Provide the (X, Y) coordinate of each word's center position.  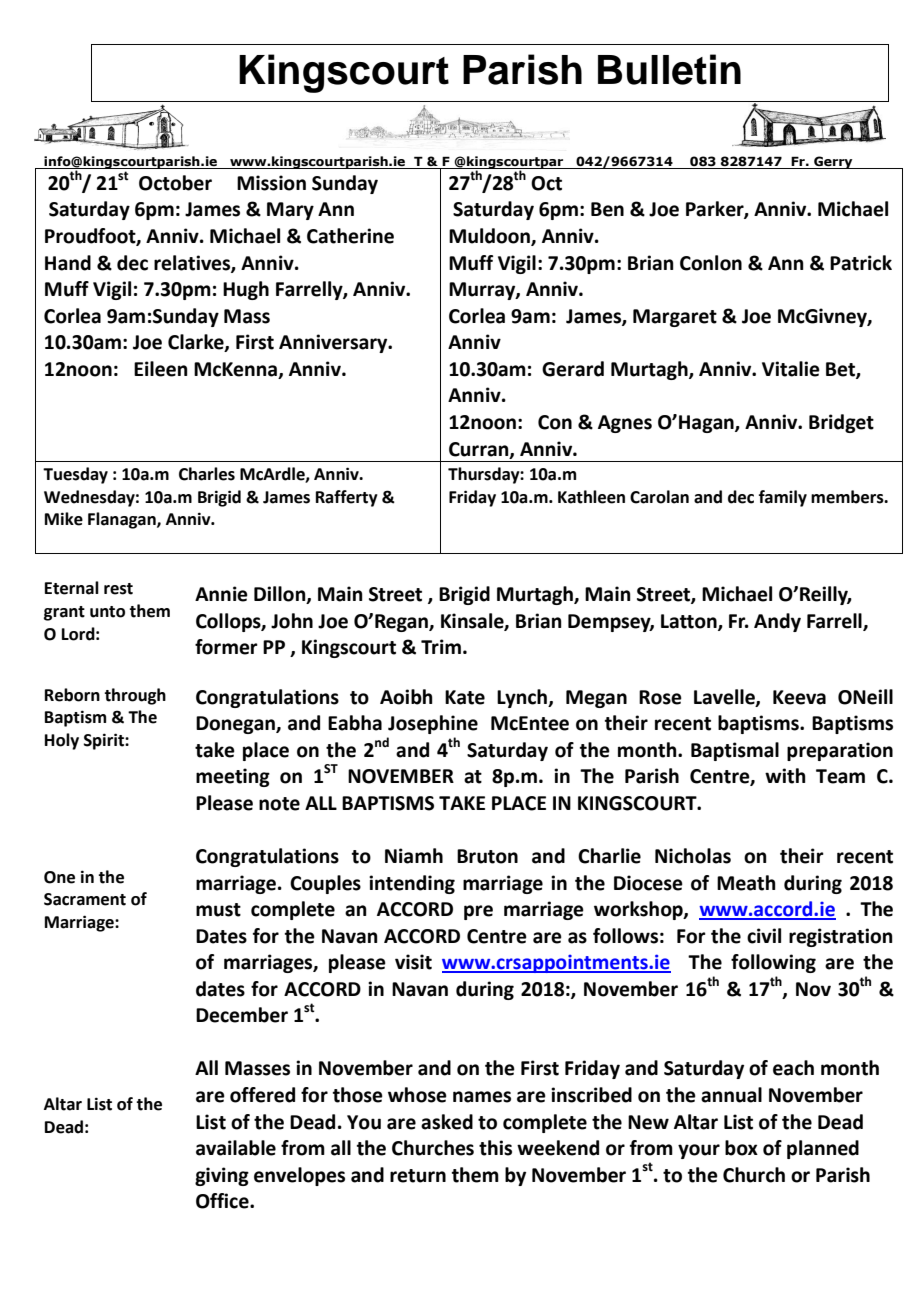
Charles (207, 474)
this (495, 1148)
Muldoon (490, 237)
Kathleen (591, 497)
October (175, 183)
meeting (233, 777)
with (785, 776)
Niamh (414, 856)
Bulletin (669, 69)
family (783, 498)
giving (222, 1176)
